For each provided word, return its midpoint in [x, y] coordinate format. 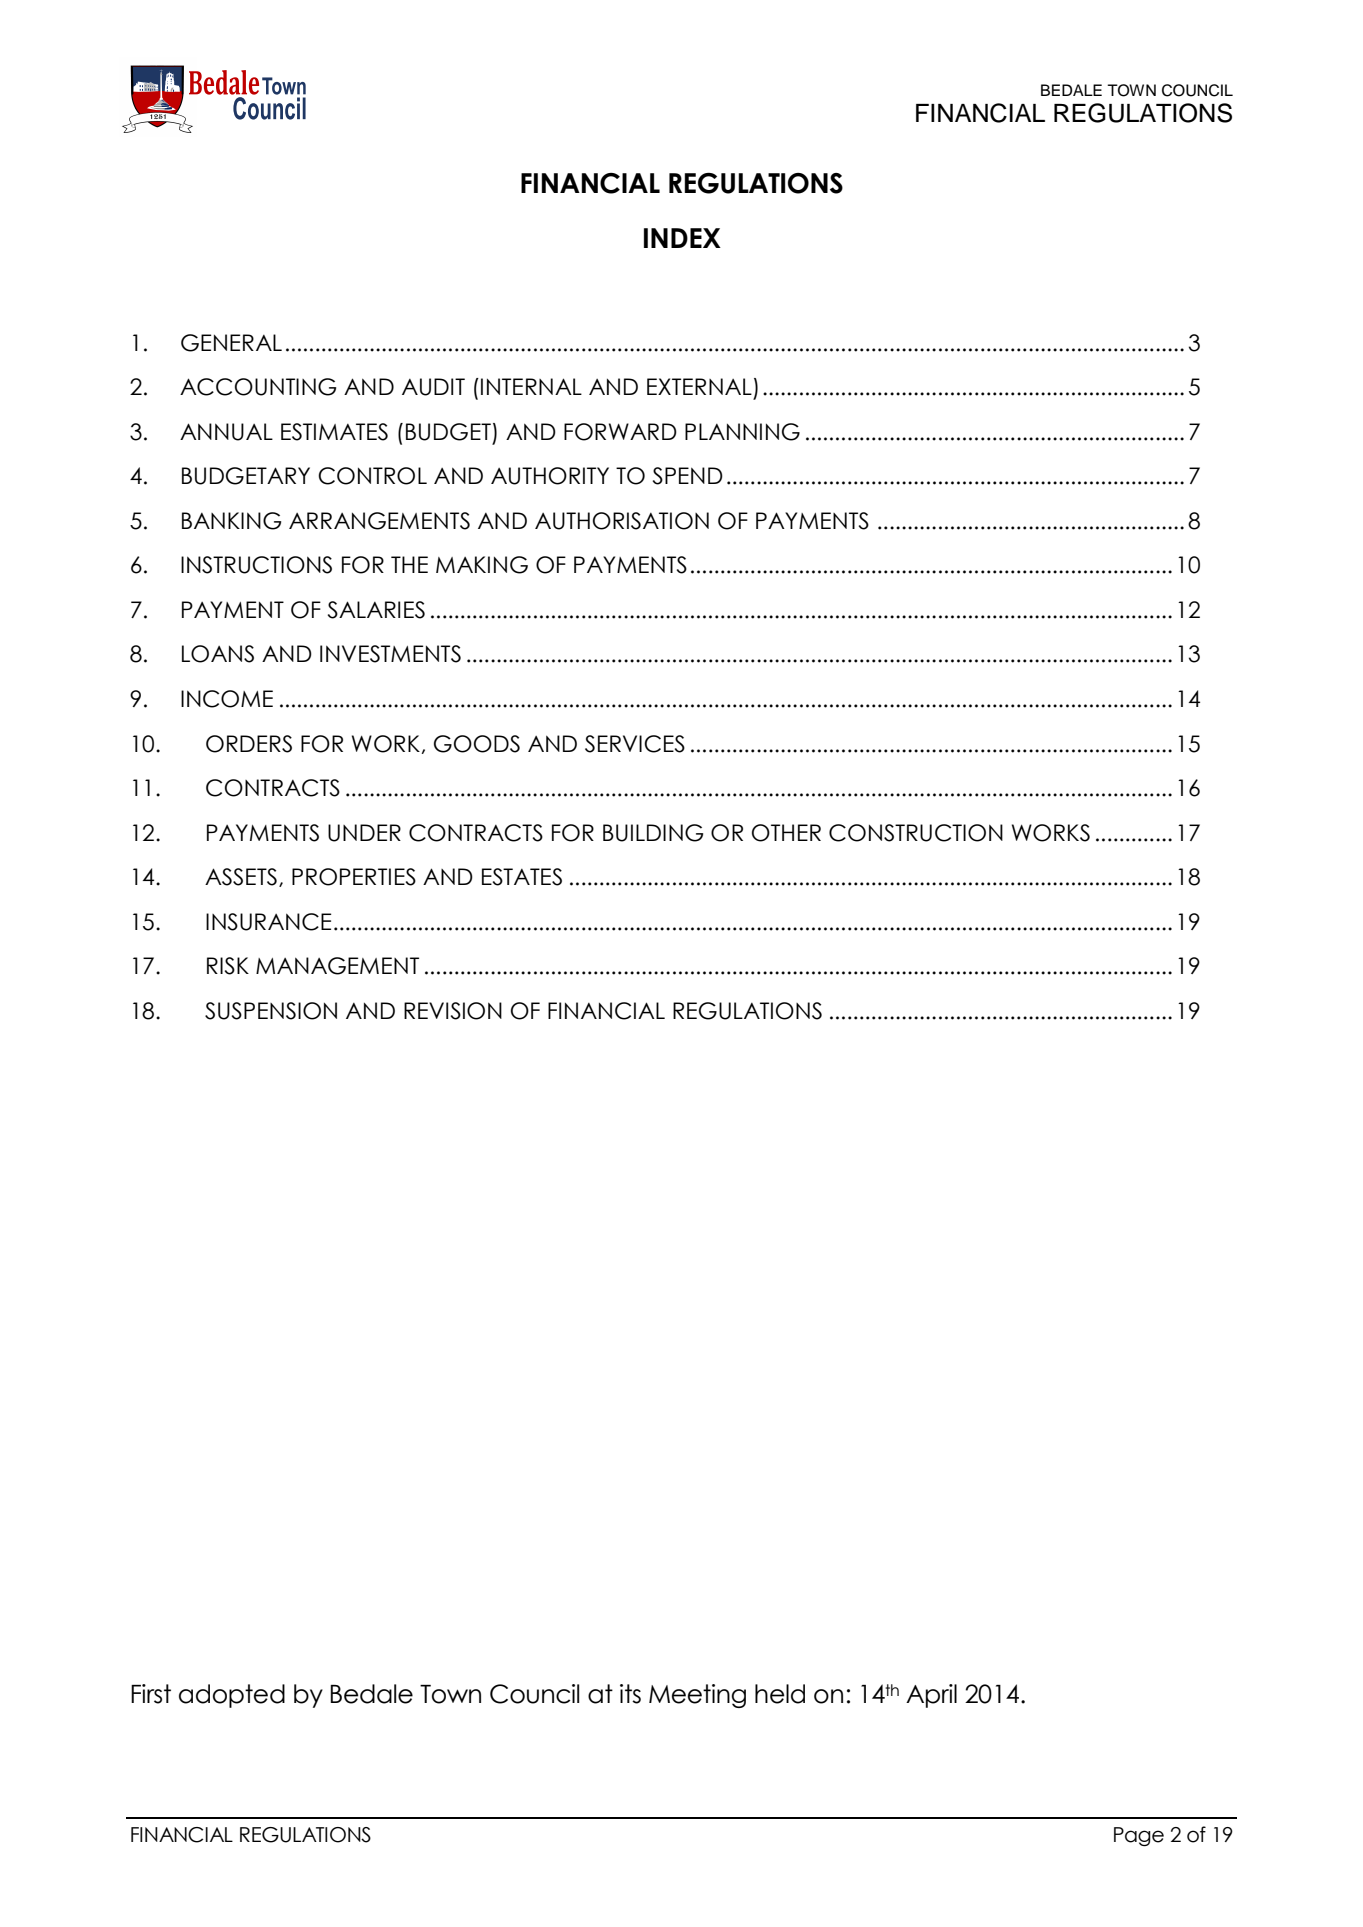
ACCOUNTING [258, 387]
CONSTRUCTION [916, 833]
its [630, 1694]
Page [1139, 1837]
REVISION [453, 1011]
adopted [232, 1696]
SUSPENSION [271, 1011]
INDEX [682, 238]
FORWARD [620, 432]
